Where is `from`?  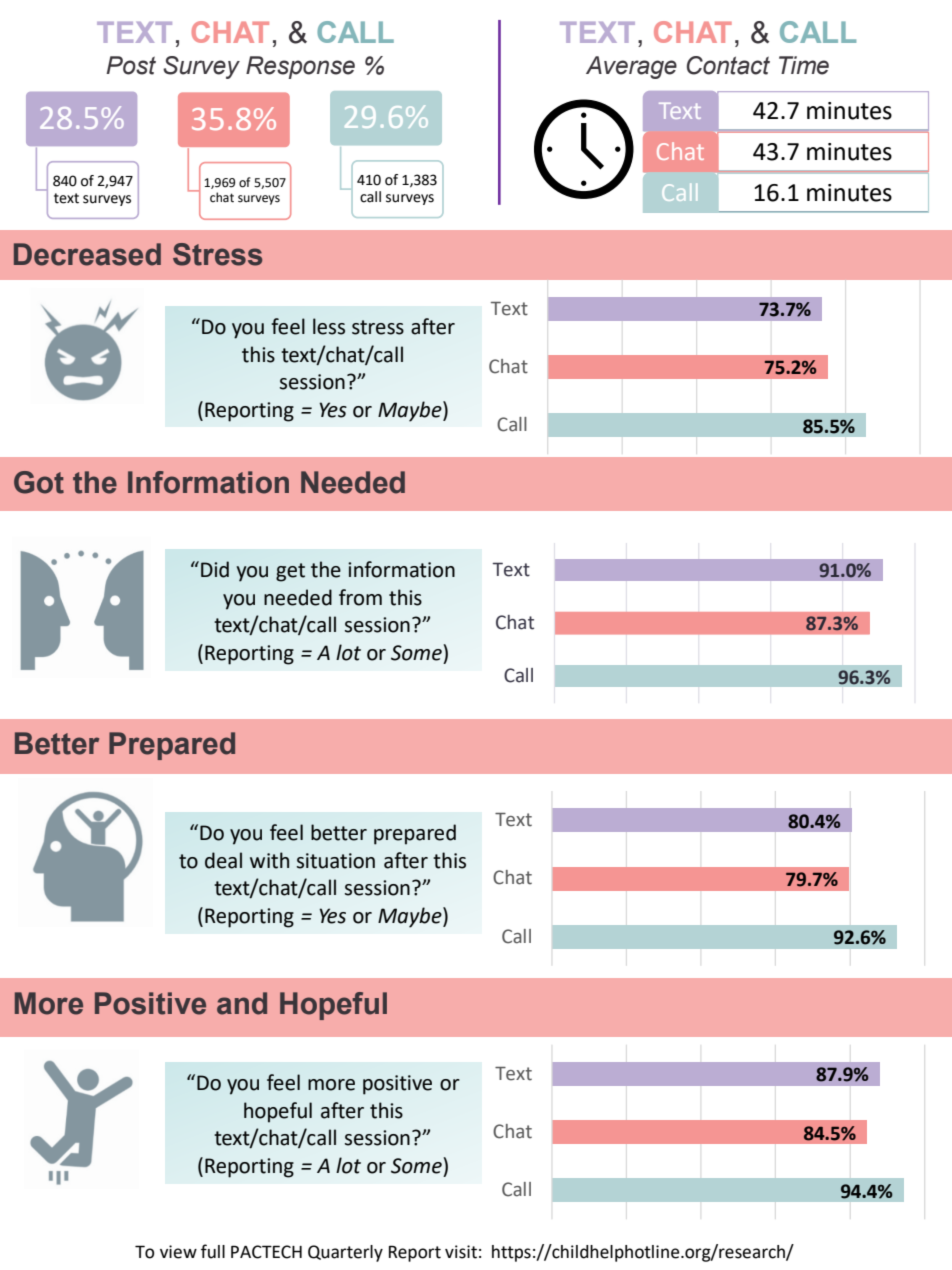
from is located at coordinates (360, 597).
